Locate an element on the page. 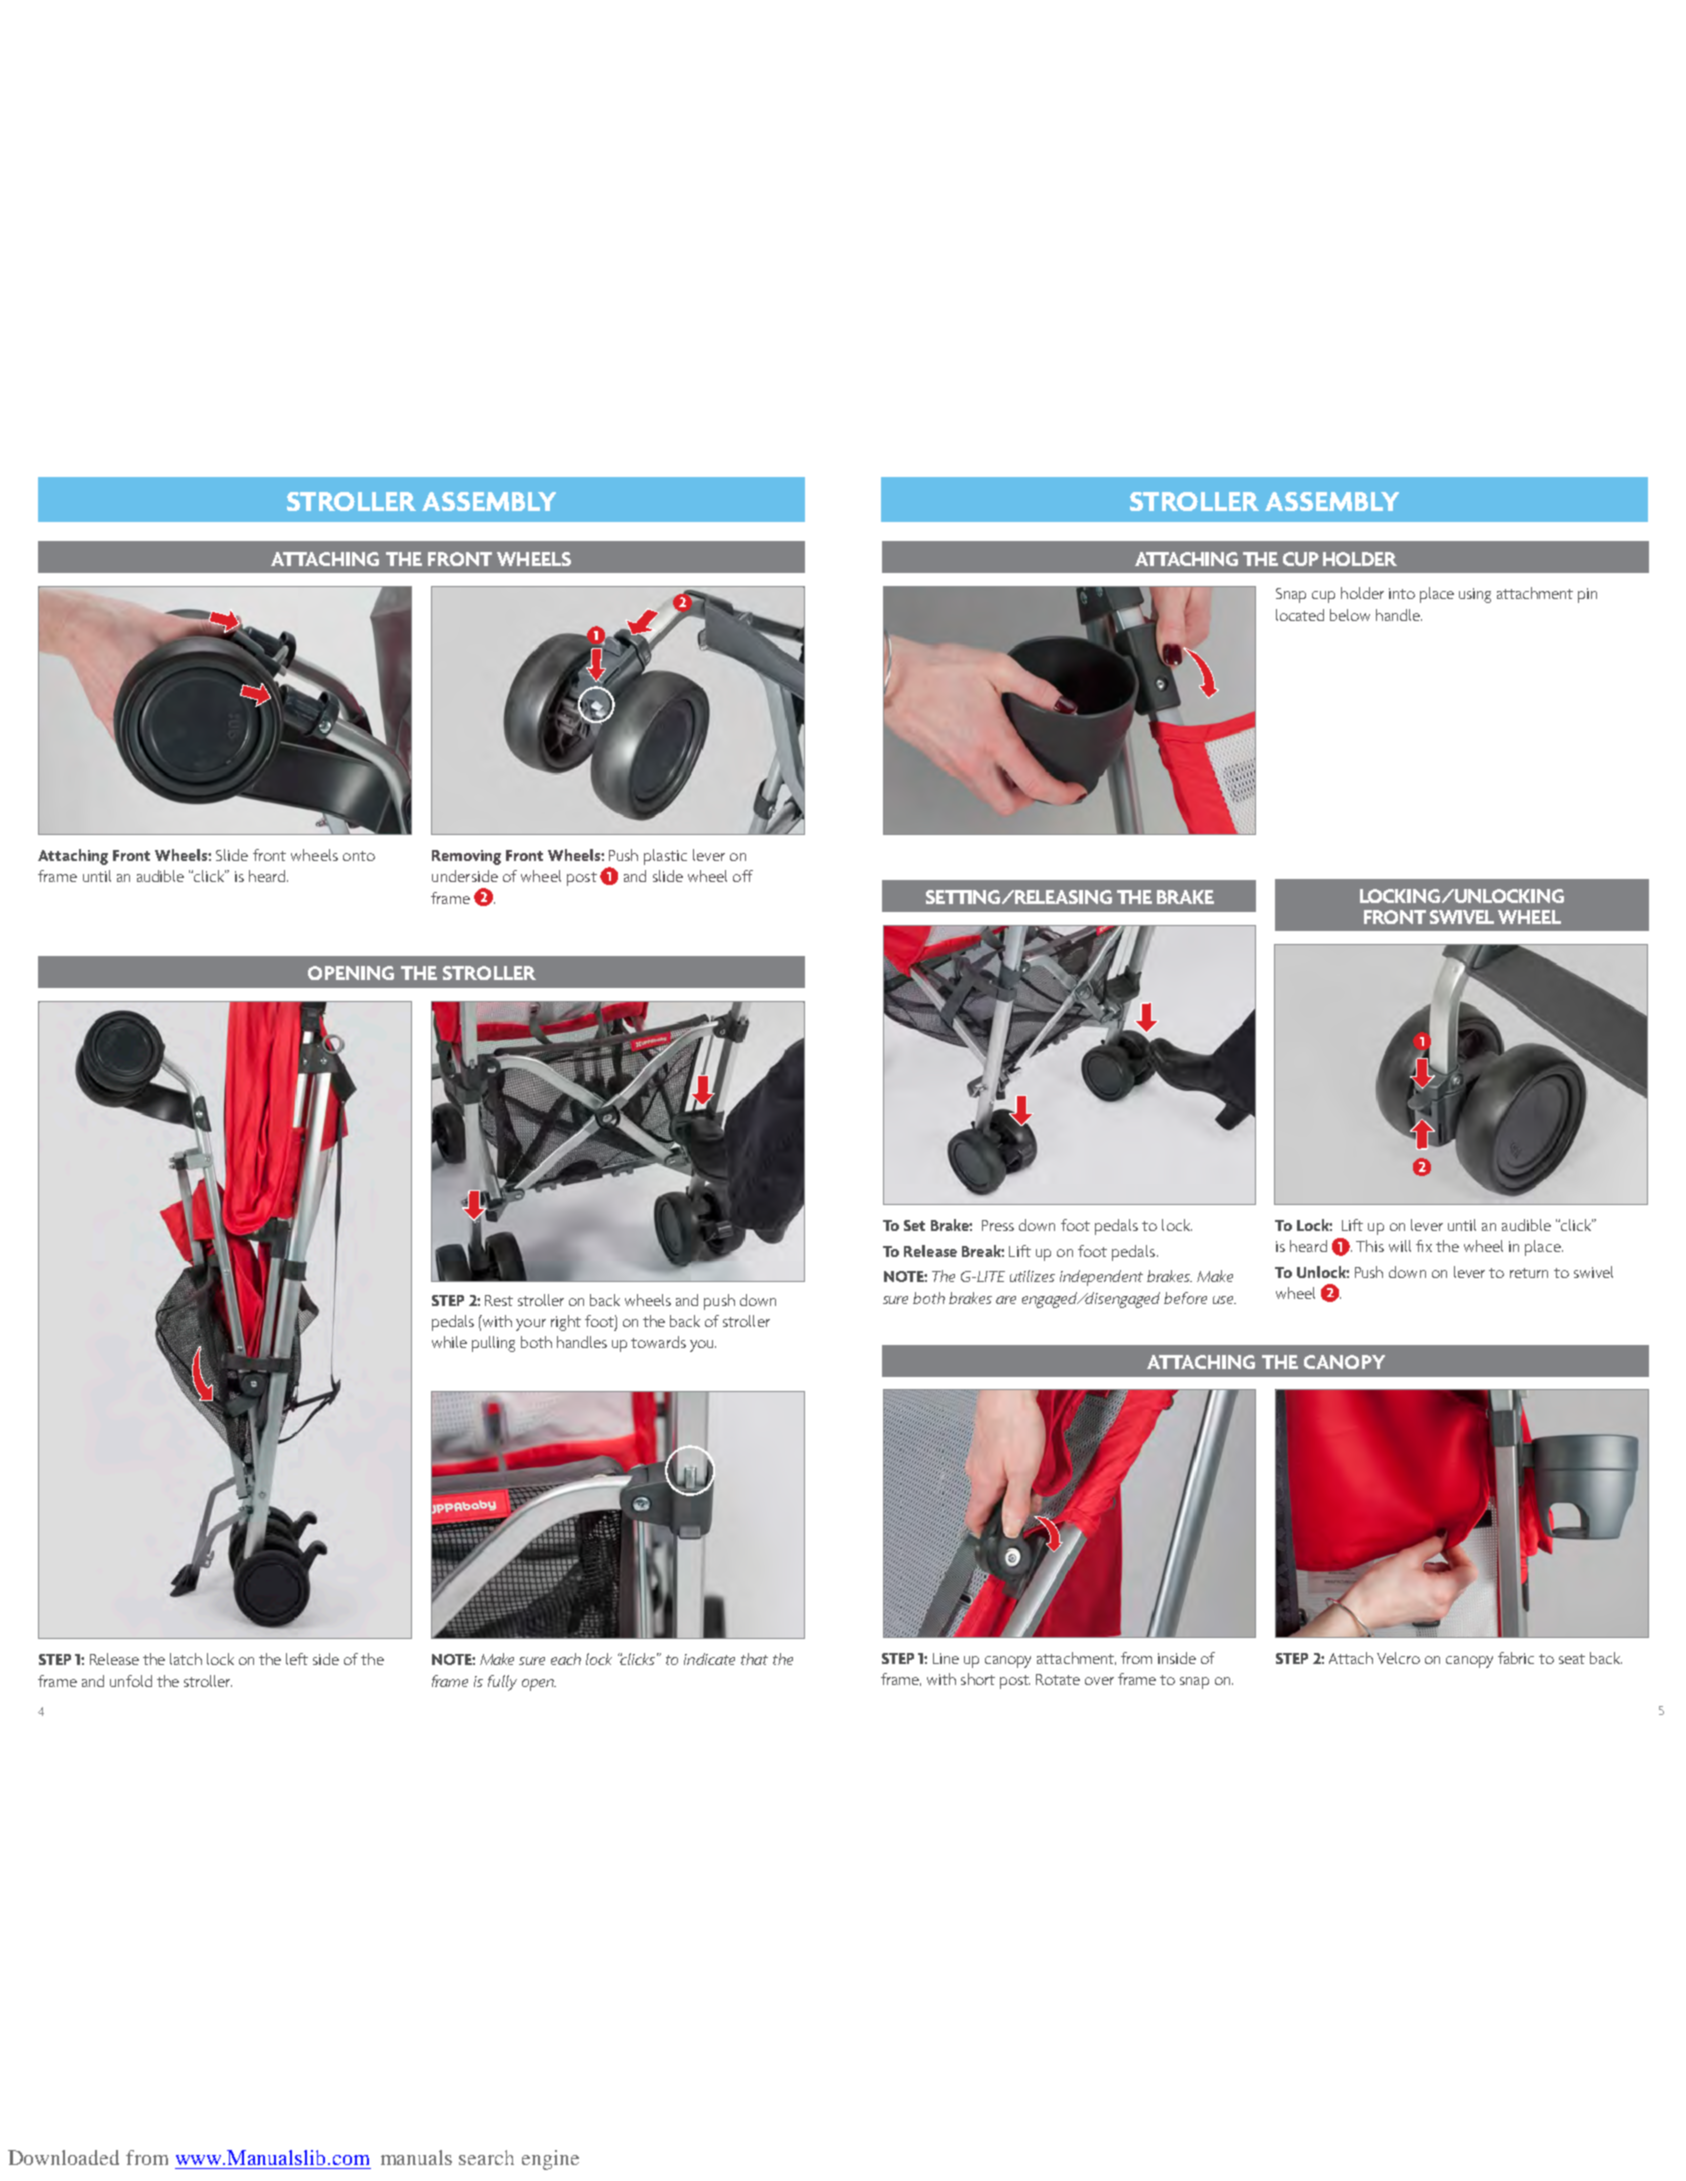 This page has width=1686, height=2181. fix is located at coordinates (1424, 1246).
